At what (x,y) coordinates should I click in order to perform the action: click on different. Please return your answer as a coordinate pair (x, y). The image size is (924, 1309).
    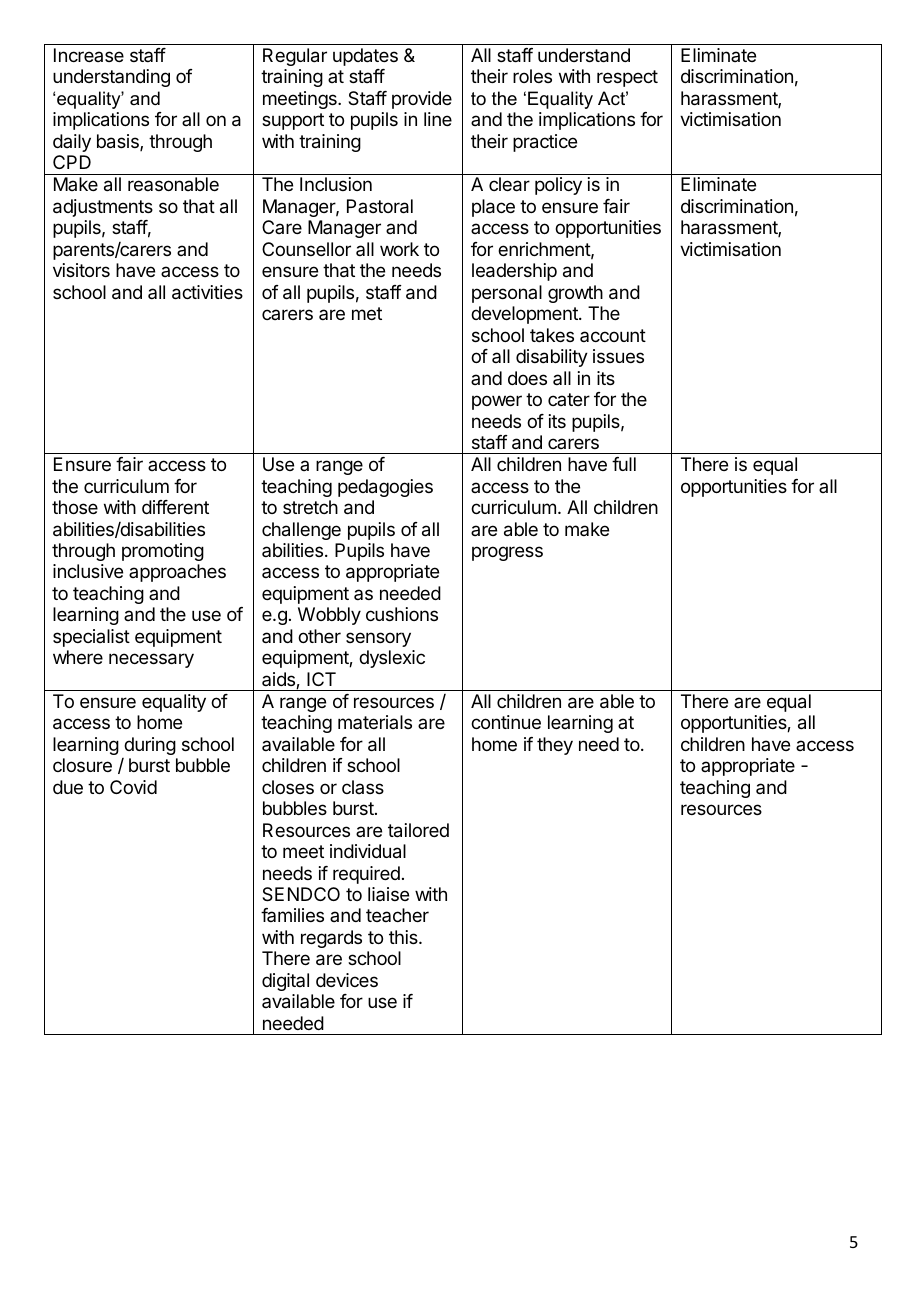
    Looking at the image, I should click on (175, 507).
